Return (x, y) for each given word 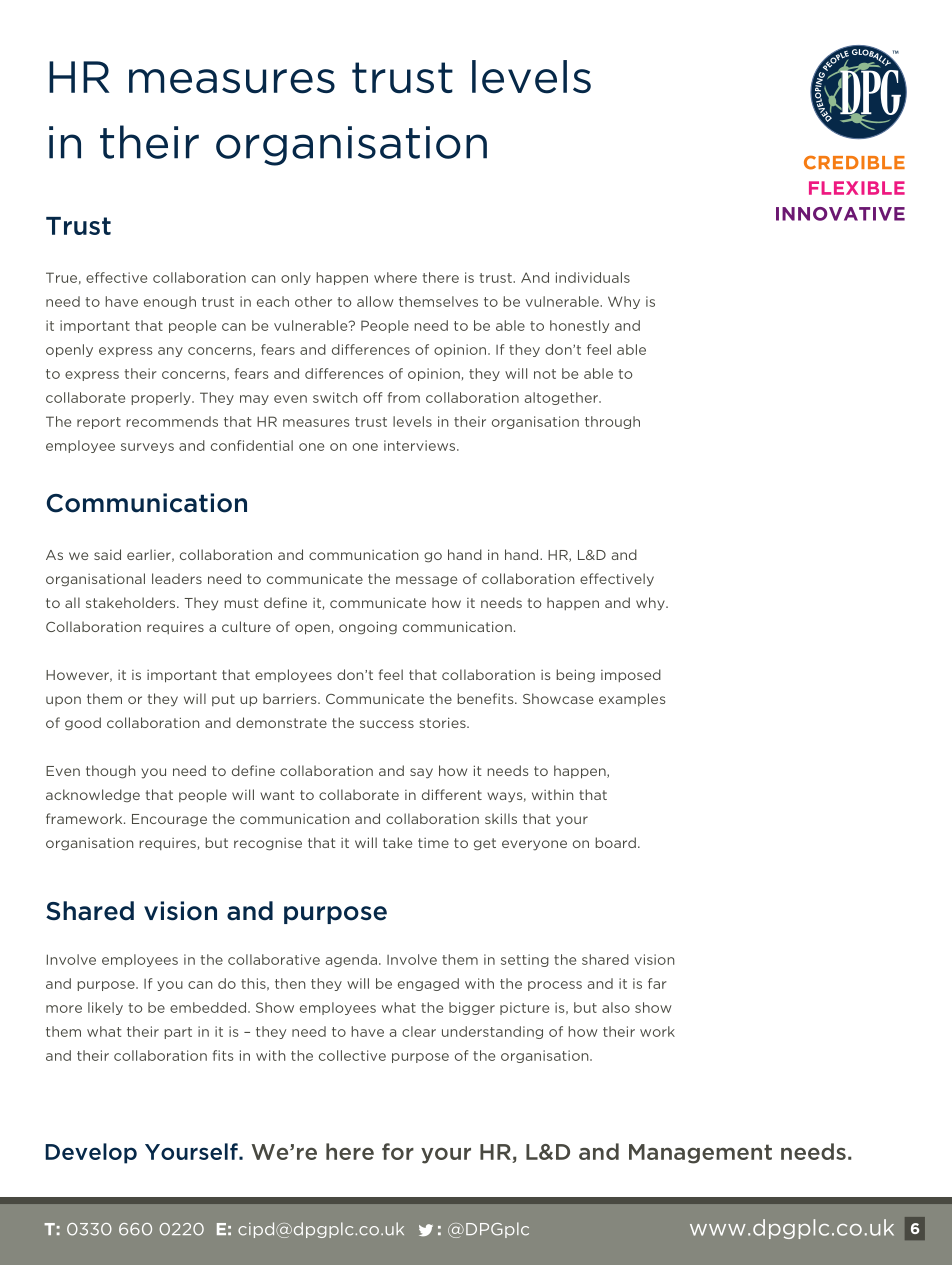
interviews (421, 445)
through (612, 422)
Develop (91, 1153)
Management (700, 1154)
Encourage (169, 820)
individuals (593, 277)
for (398, 1151)
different (452, 794)
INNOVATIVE (840, 214)
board (615, 842)
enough (170, 302)
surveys (147, 448)
